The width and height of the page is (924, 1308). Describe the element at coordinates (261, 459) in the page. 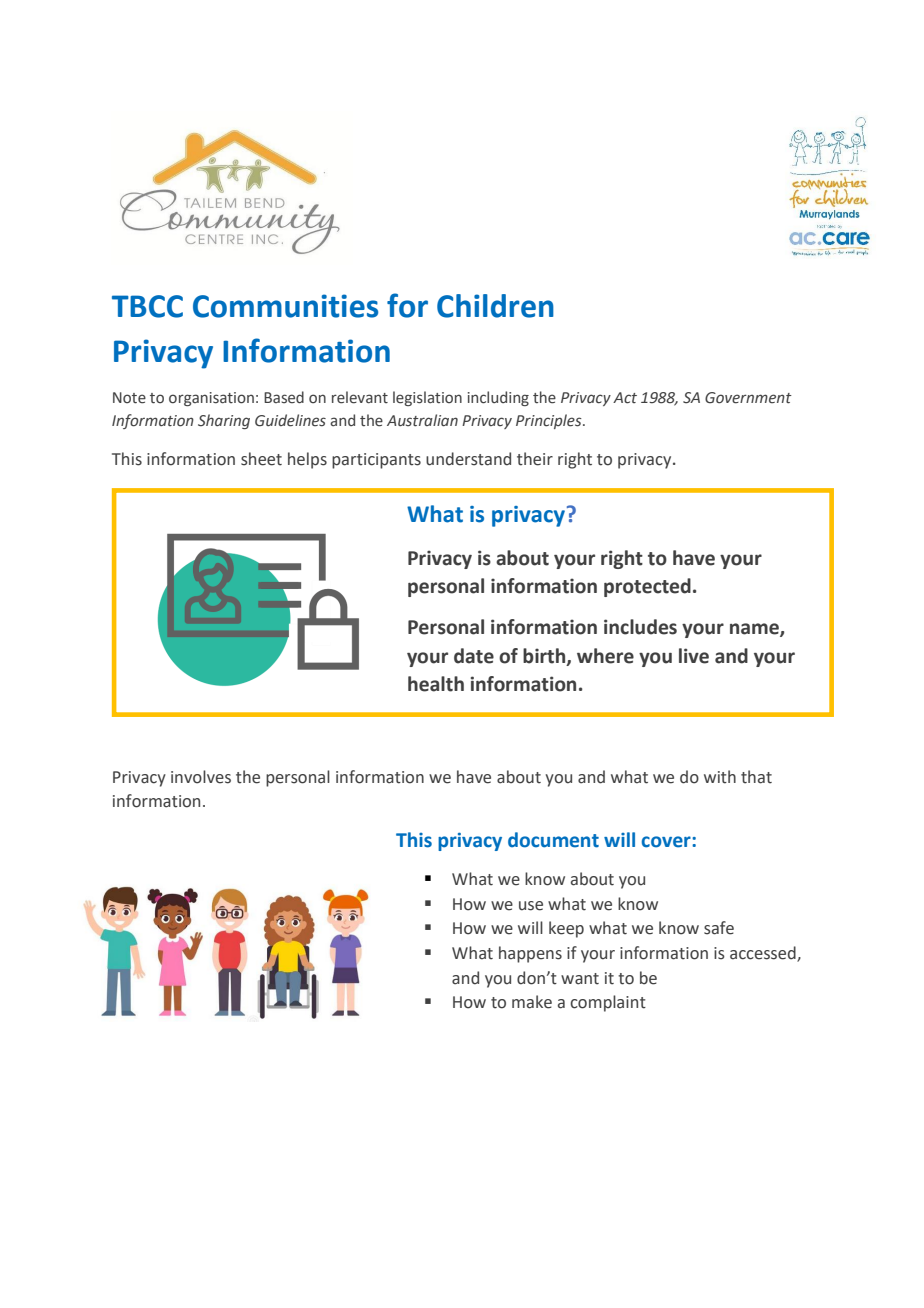

I see `sheet` at that location.
